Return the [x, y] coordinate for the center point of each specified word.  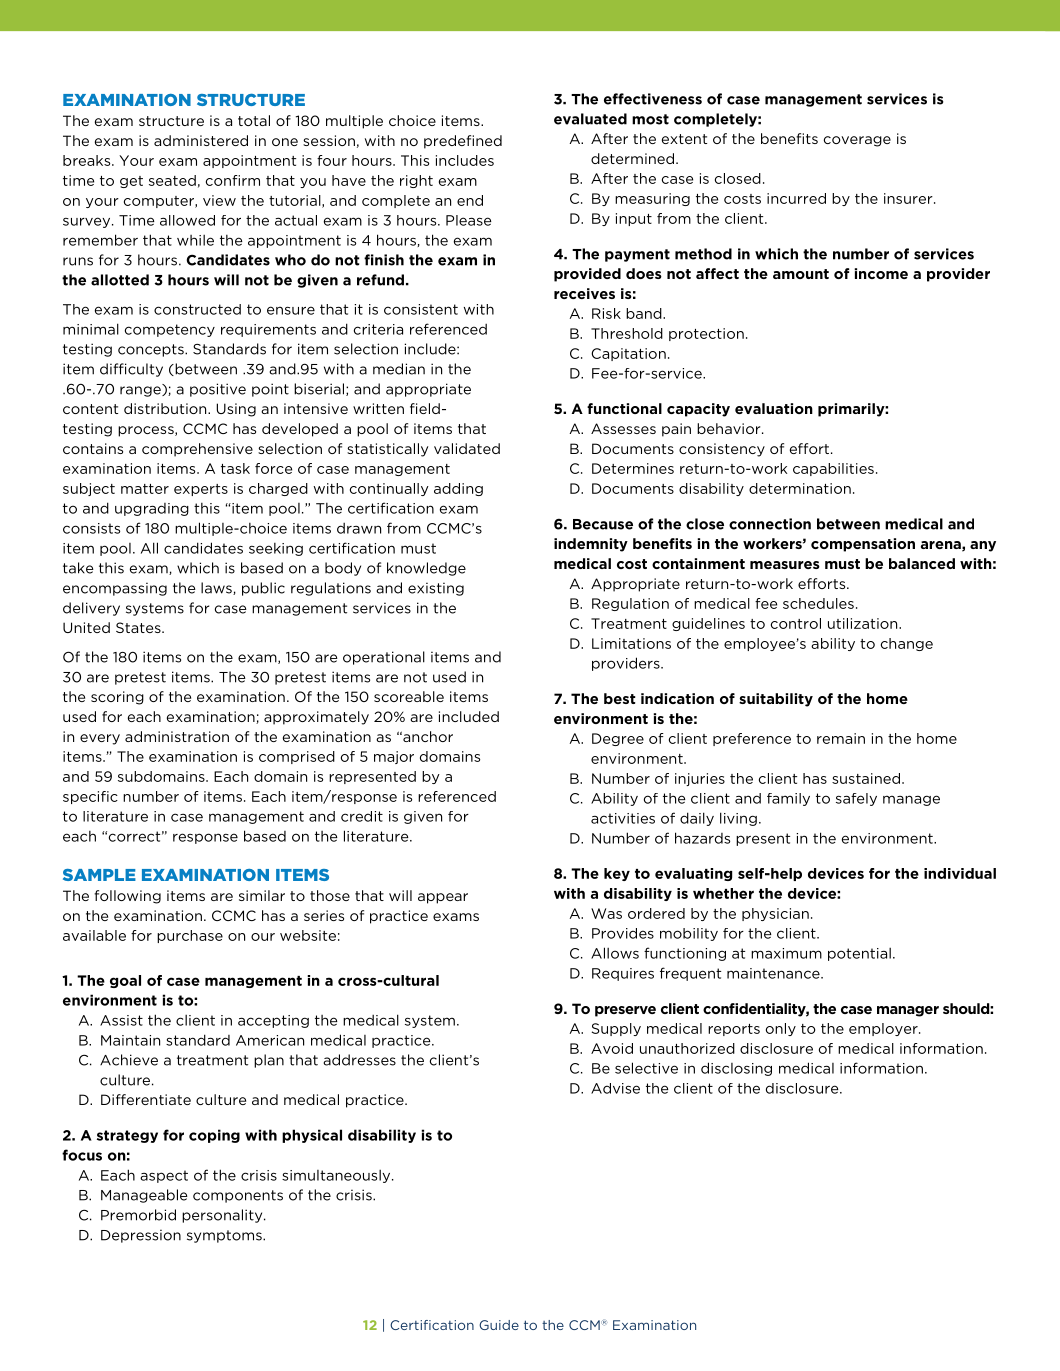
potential [859, 954]
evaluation [774, 408]
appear [443, 898]
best [620, 698]
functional [624, 408]
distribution [166, 408]
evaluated [590, 119]
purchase [190, 936]
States [139, 627]
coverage [857, 141]
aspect [164, 1176]
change [907, 644]
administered [201, 140]
